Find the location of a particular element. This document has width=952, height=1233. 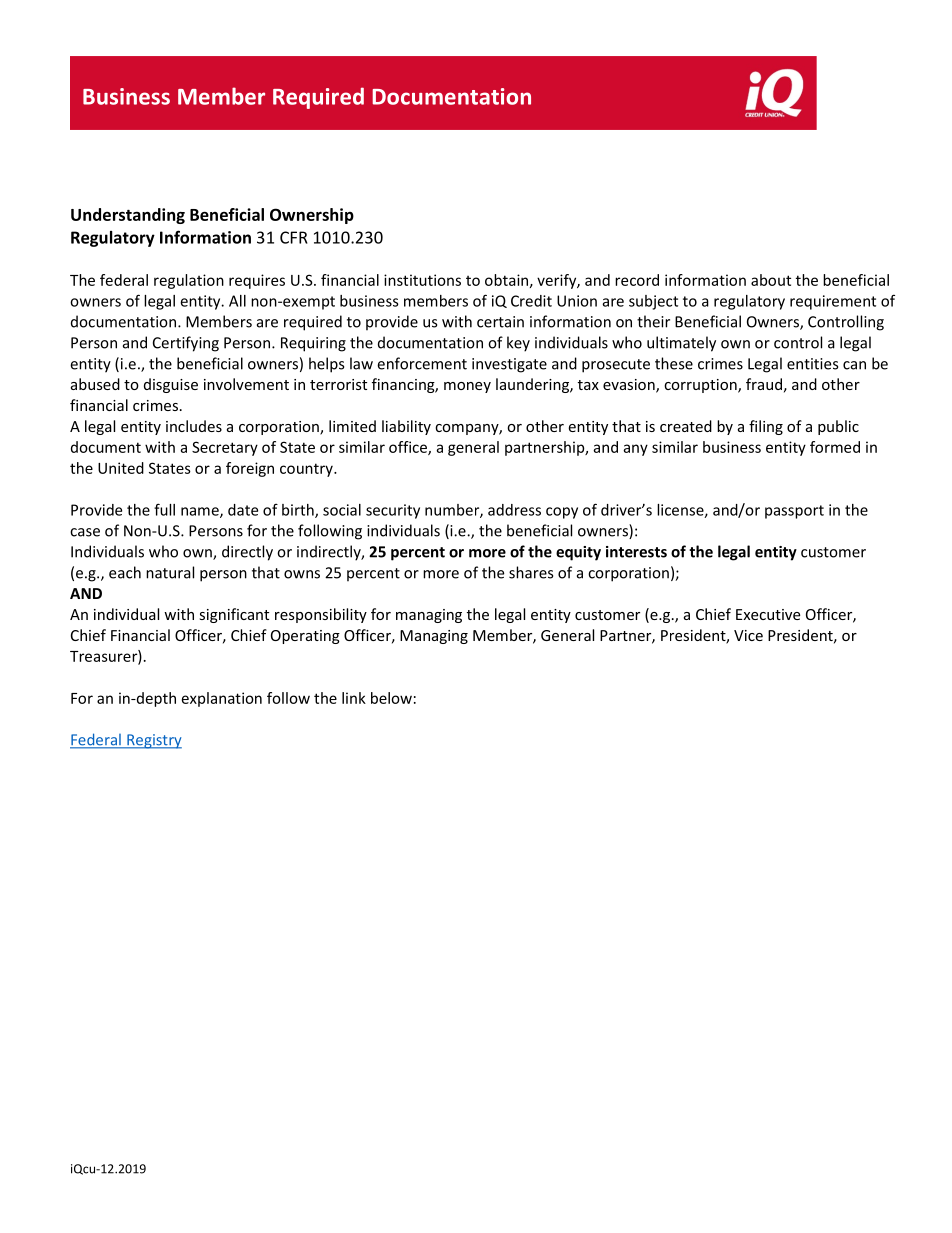

natural is located at coordinates (170, 572).
